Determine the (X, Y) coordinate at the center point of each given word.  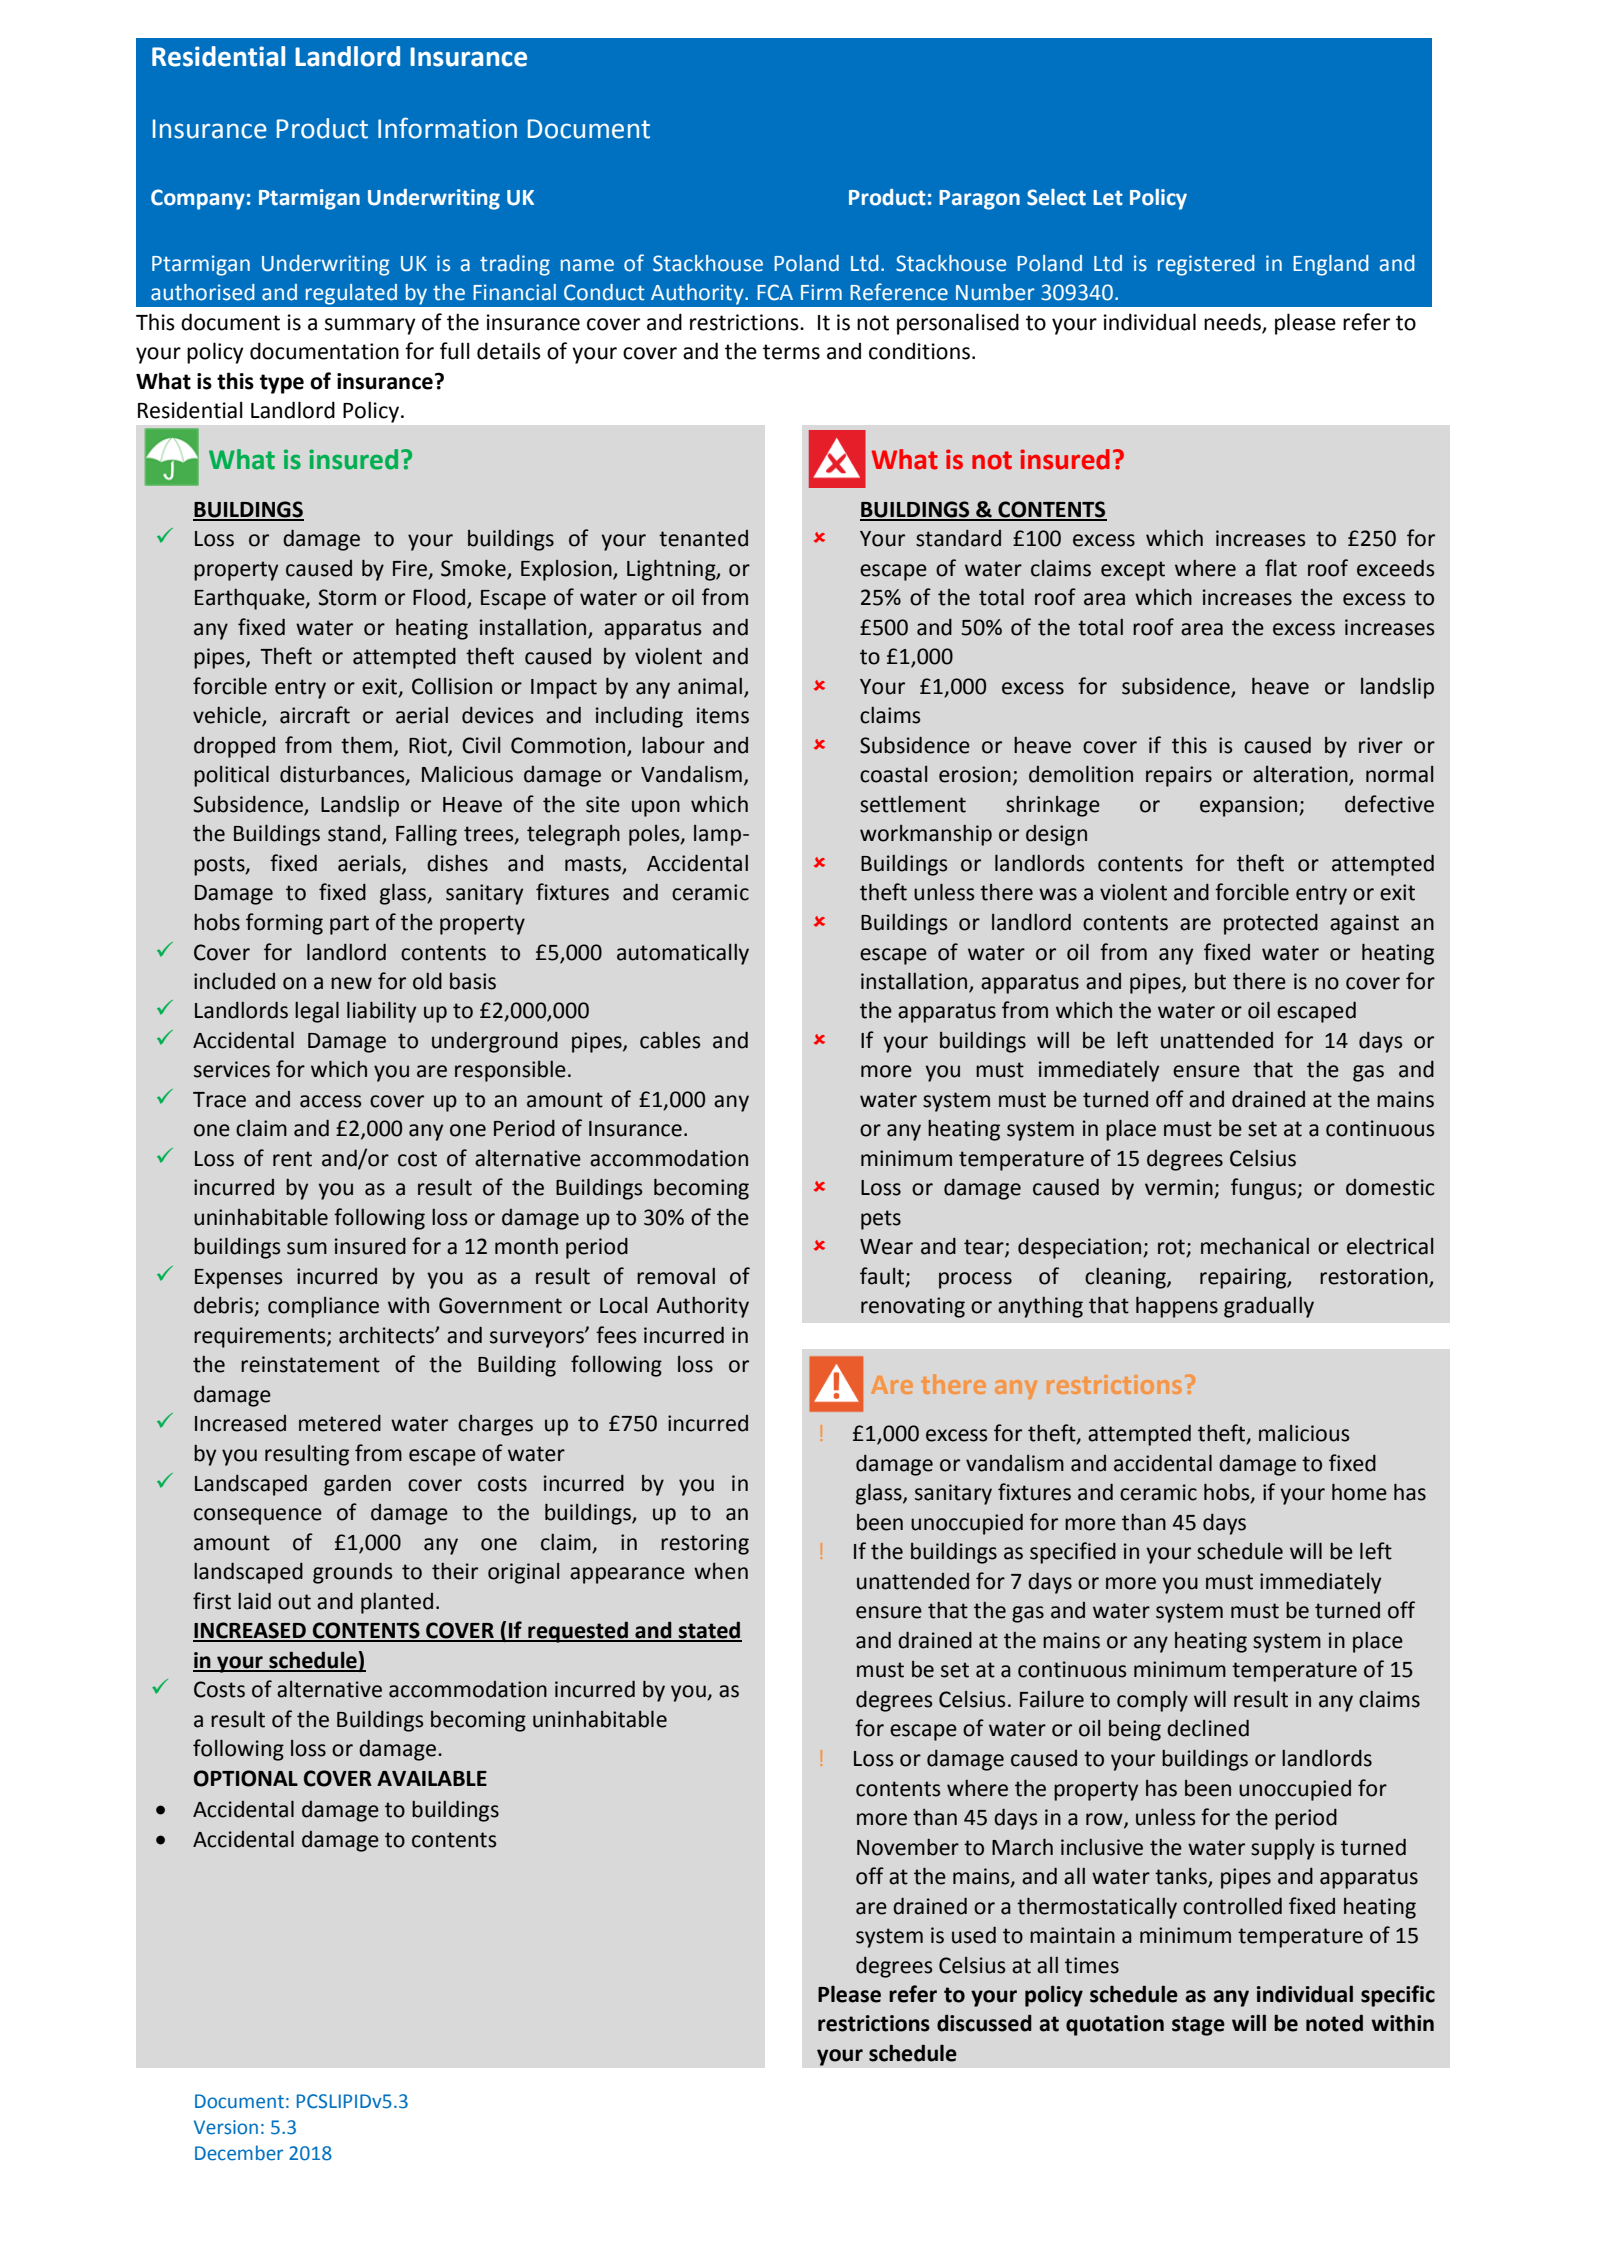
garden (357, 1485)
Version (226, 2127)
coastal (893, 774)
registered (1206, 265)
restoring (705, 1544)
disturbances (343, 775)
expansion (1250, 806)
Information (447, 128)
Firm (821, 292)
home (1359, 1492)
